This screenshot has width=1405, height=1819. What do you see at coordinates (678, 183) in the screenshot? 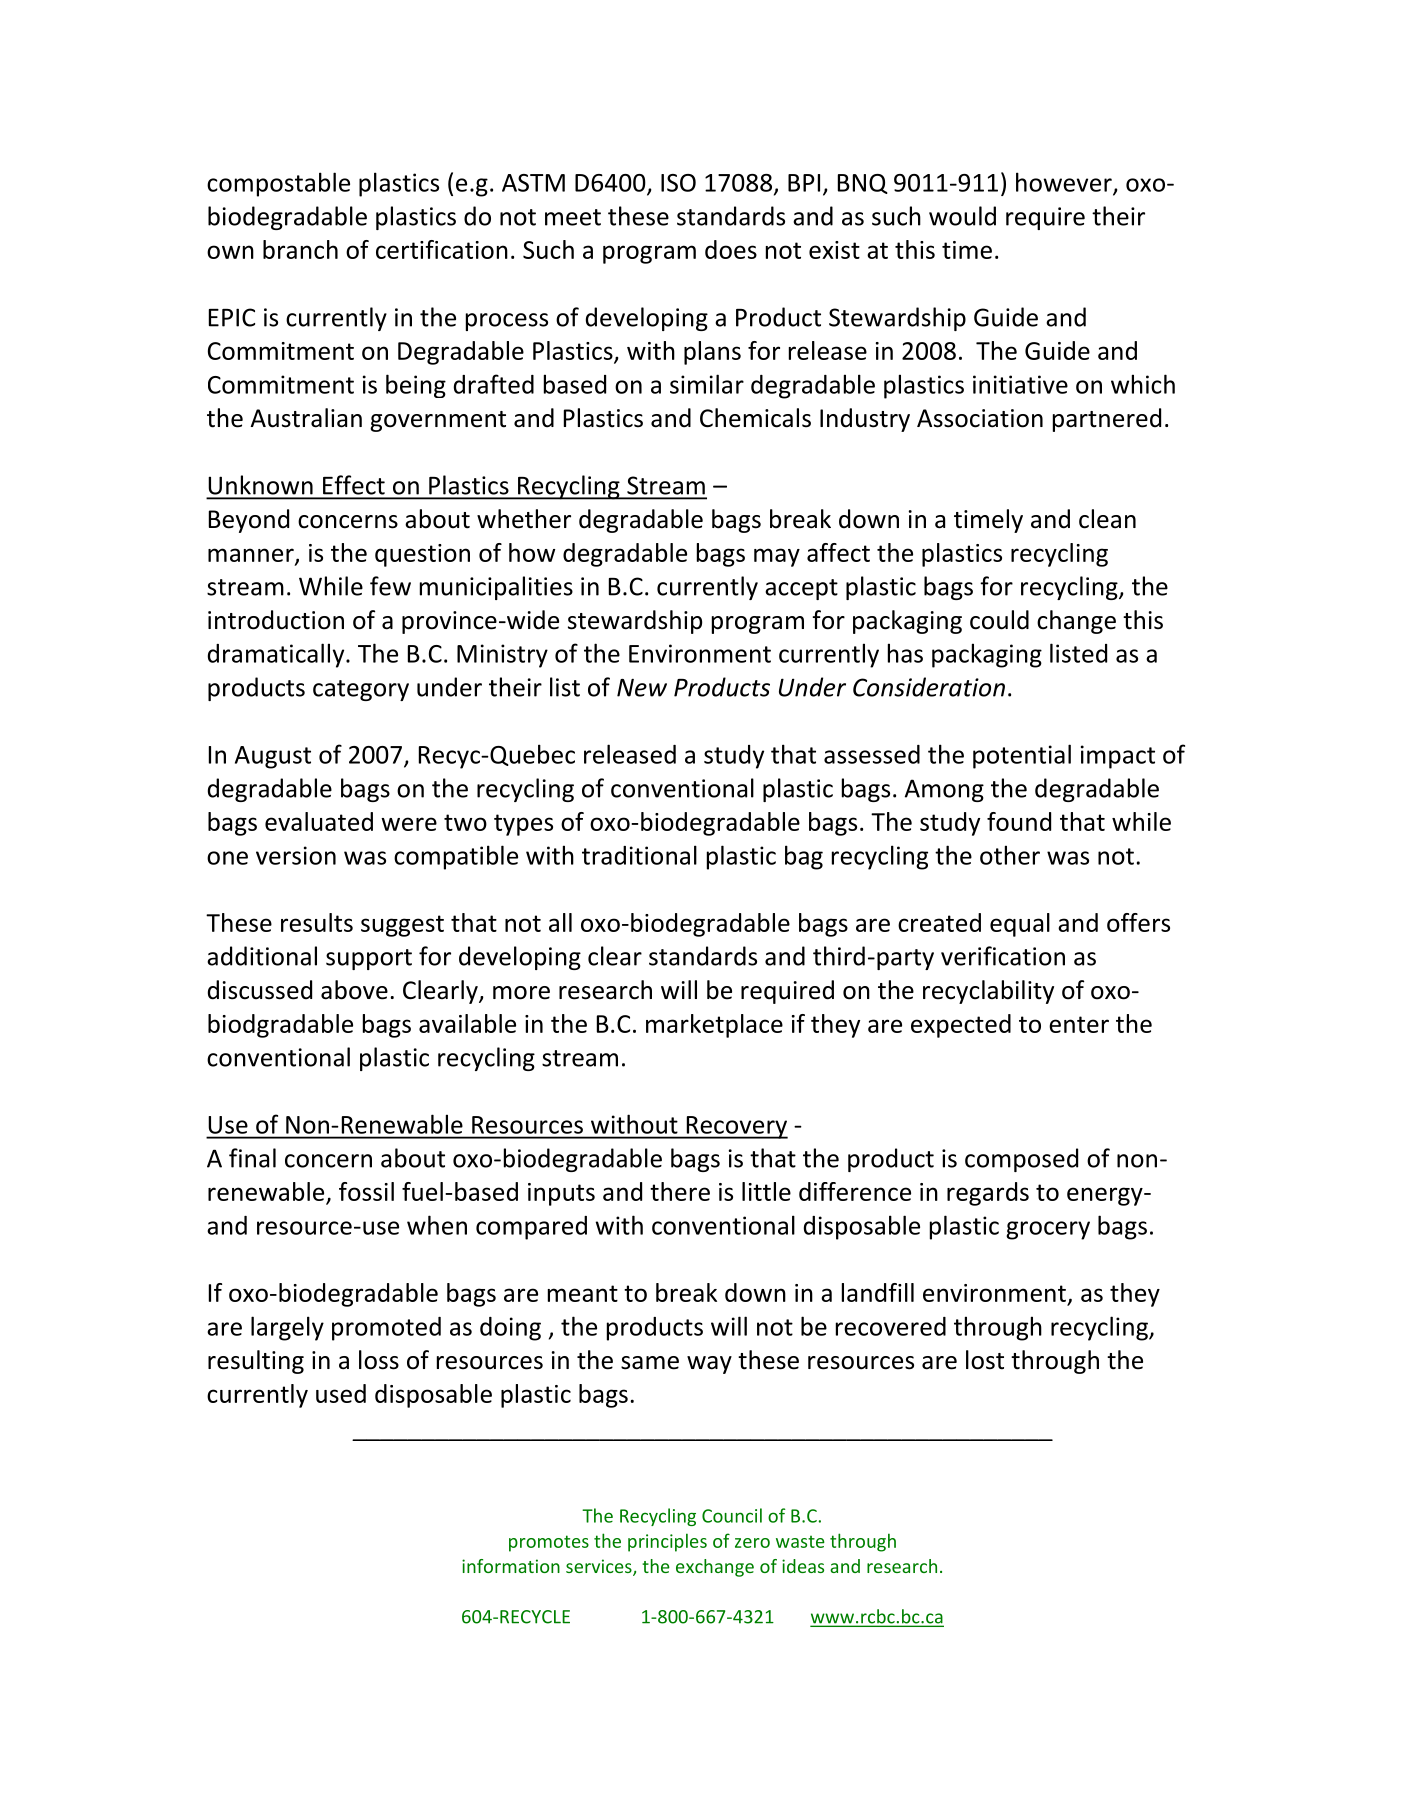
I see `ISO` at bounding box center [678, 183].
